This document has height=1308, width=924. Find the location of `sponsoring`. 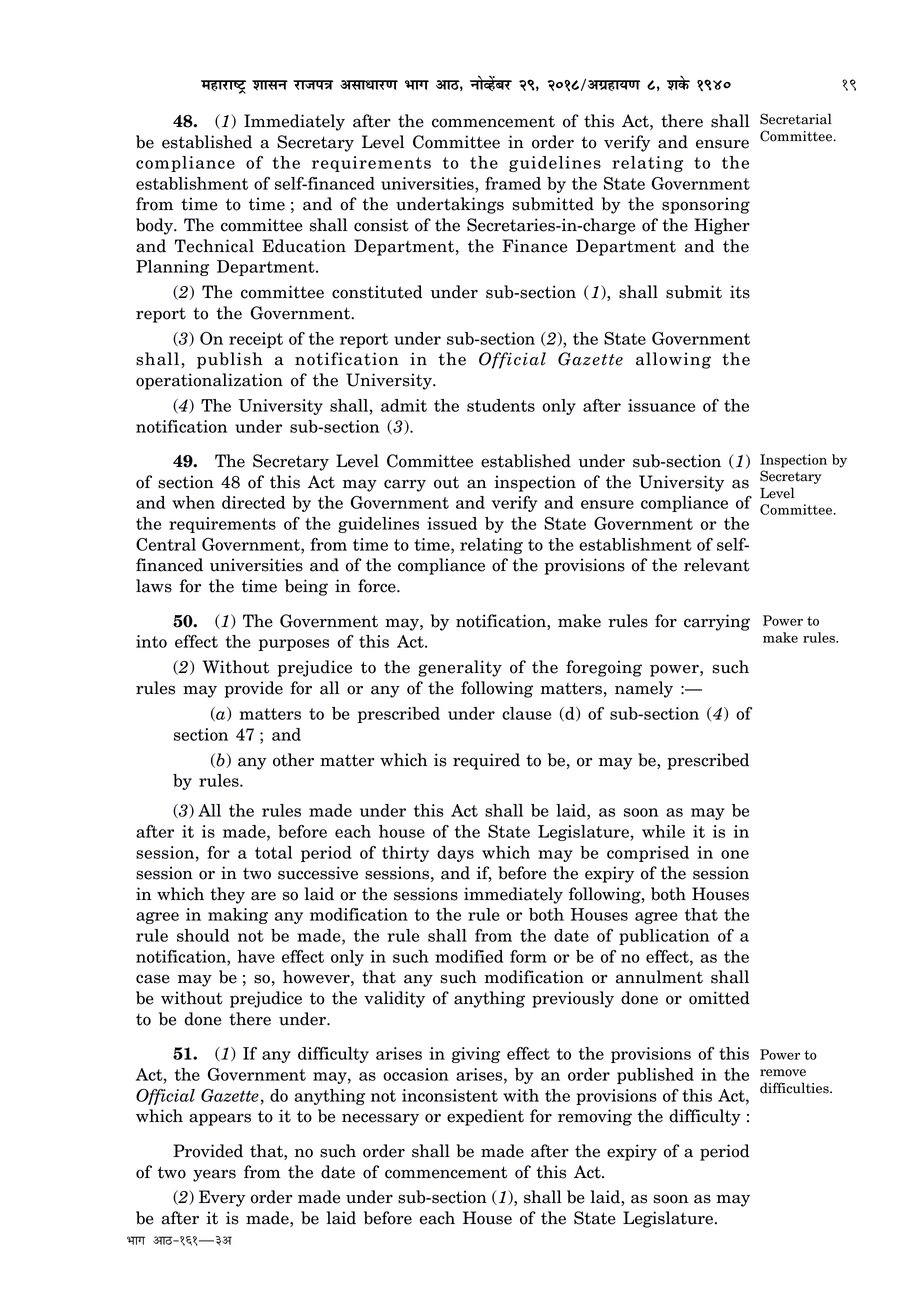

sponsoring is located at coordinates (706, 205).
